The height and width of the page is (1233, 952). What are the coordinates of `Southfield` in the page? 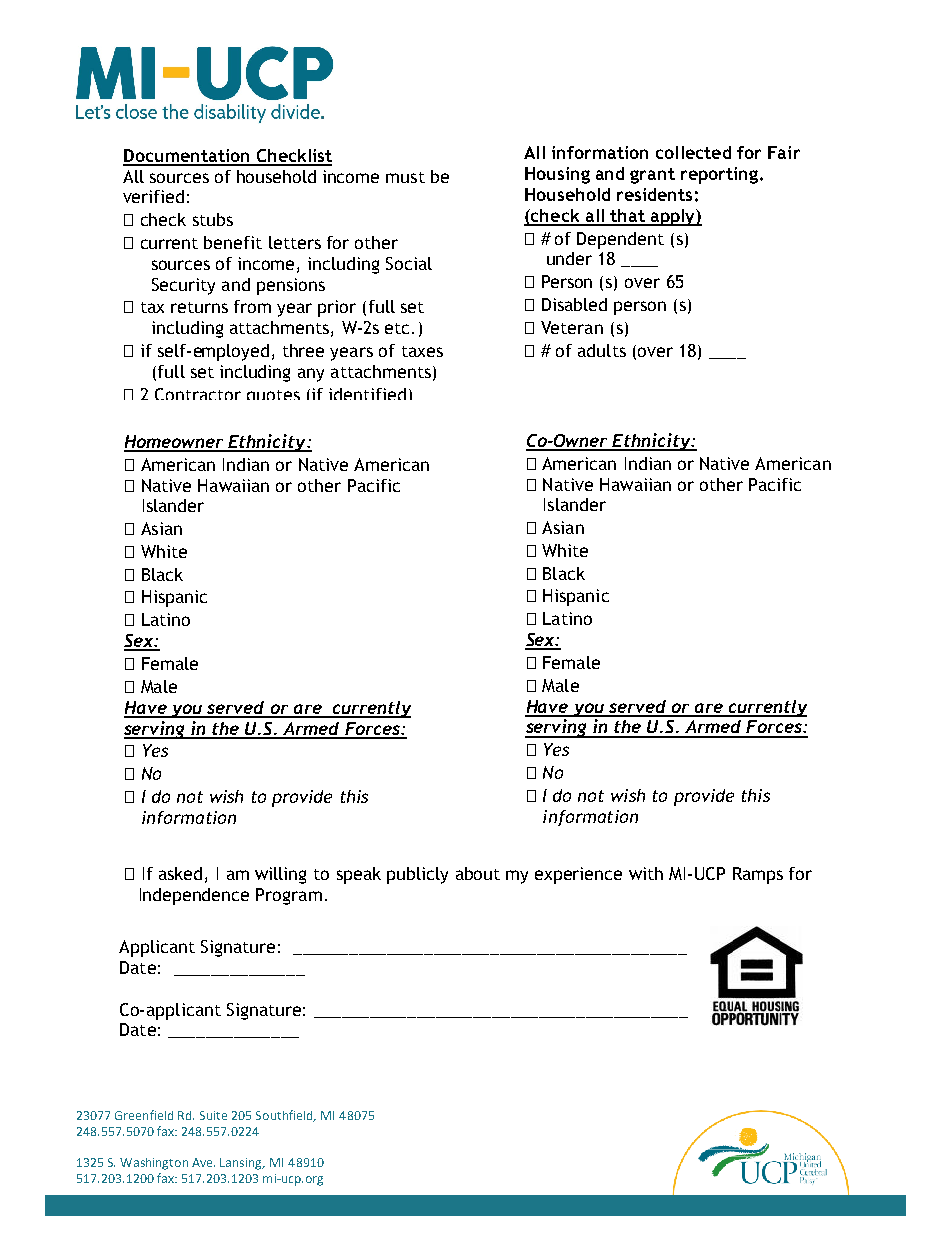 It's located at (286, 1116).
